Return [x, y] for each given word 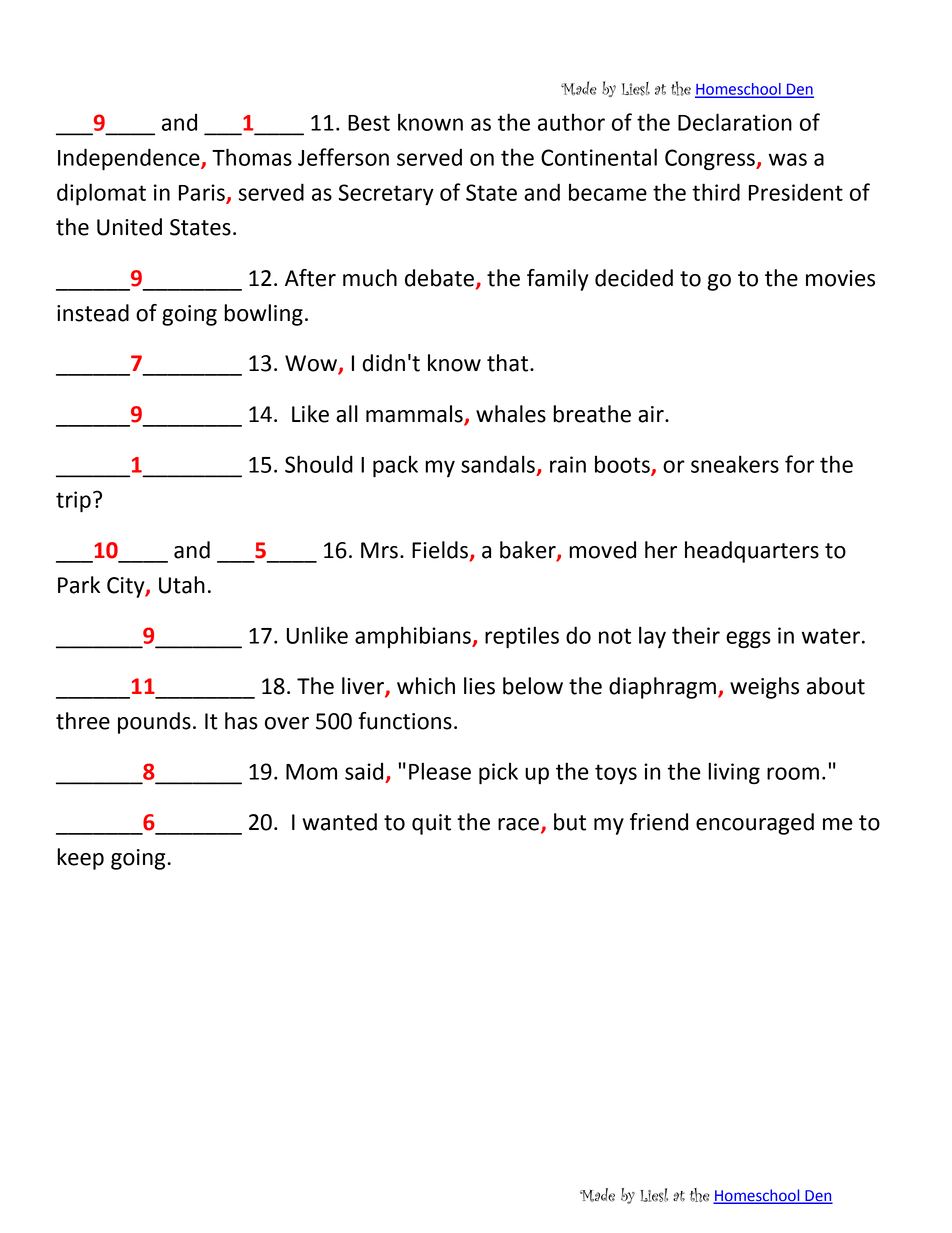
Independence [130, 159]
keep [80, 859]
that [509, 363]
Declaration [735, 122]
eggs [748, 640]
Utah [182, 585]
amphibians [414, 637]
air [652, 414]
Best [369, 123]
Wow [312, 364]
